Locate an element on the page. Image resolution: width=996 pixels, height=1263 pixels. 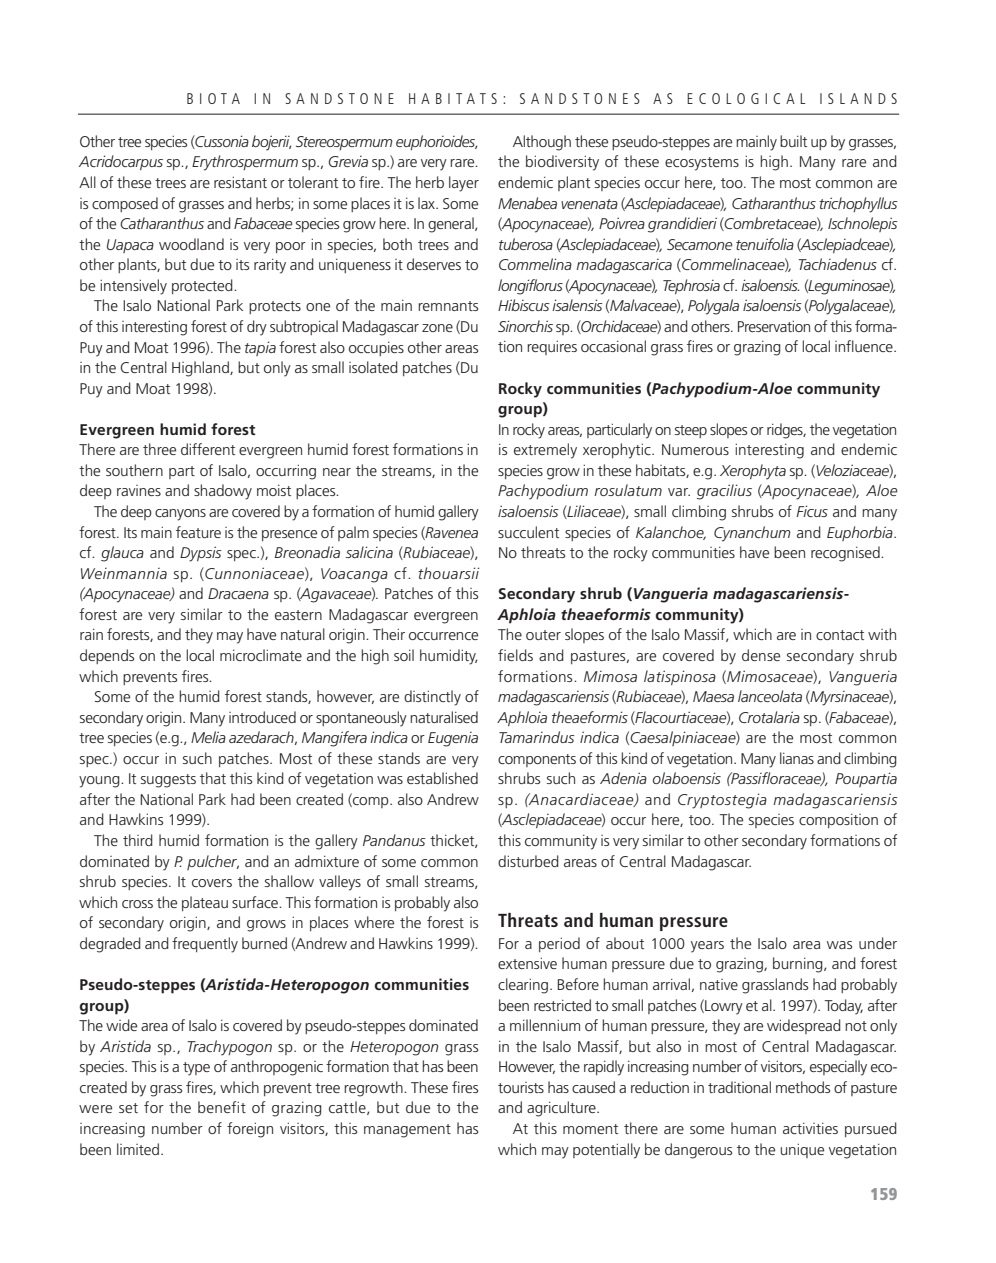
influence is located at coordinates (865, 346).
